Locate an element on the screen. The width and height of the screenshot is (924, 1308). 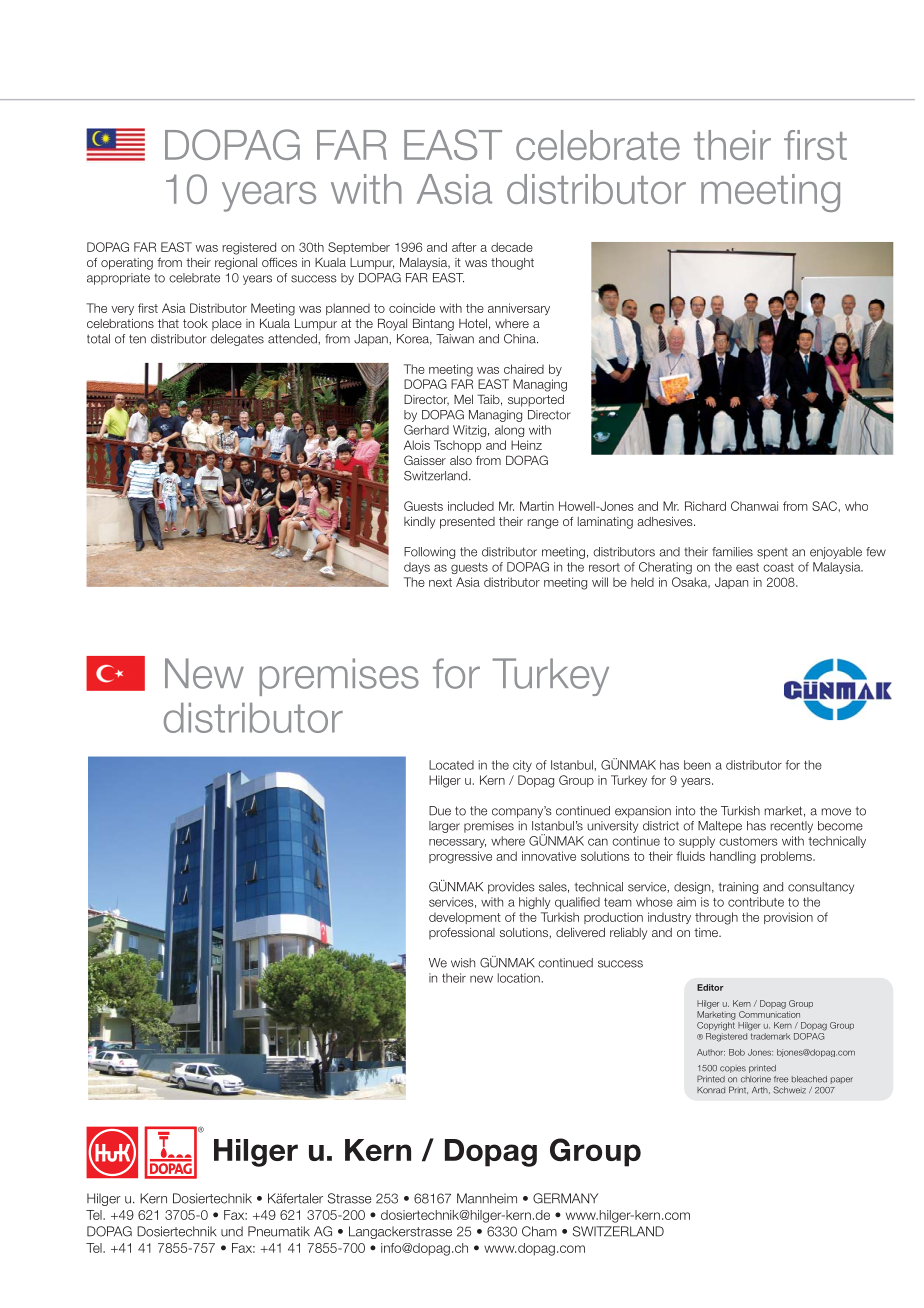
Mannheim is located at coordinates (487, 1198).
